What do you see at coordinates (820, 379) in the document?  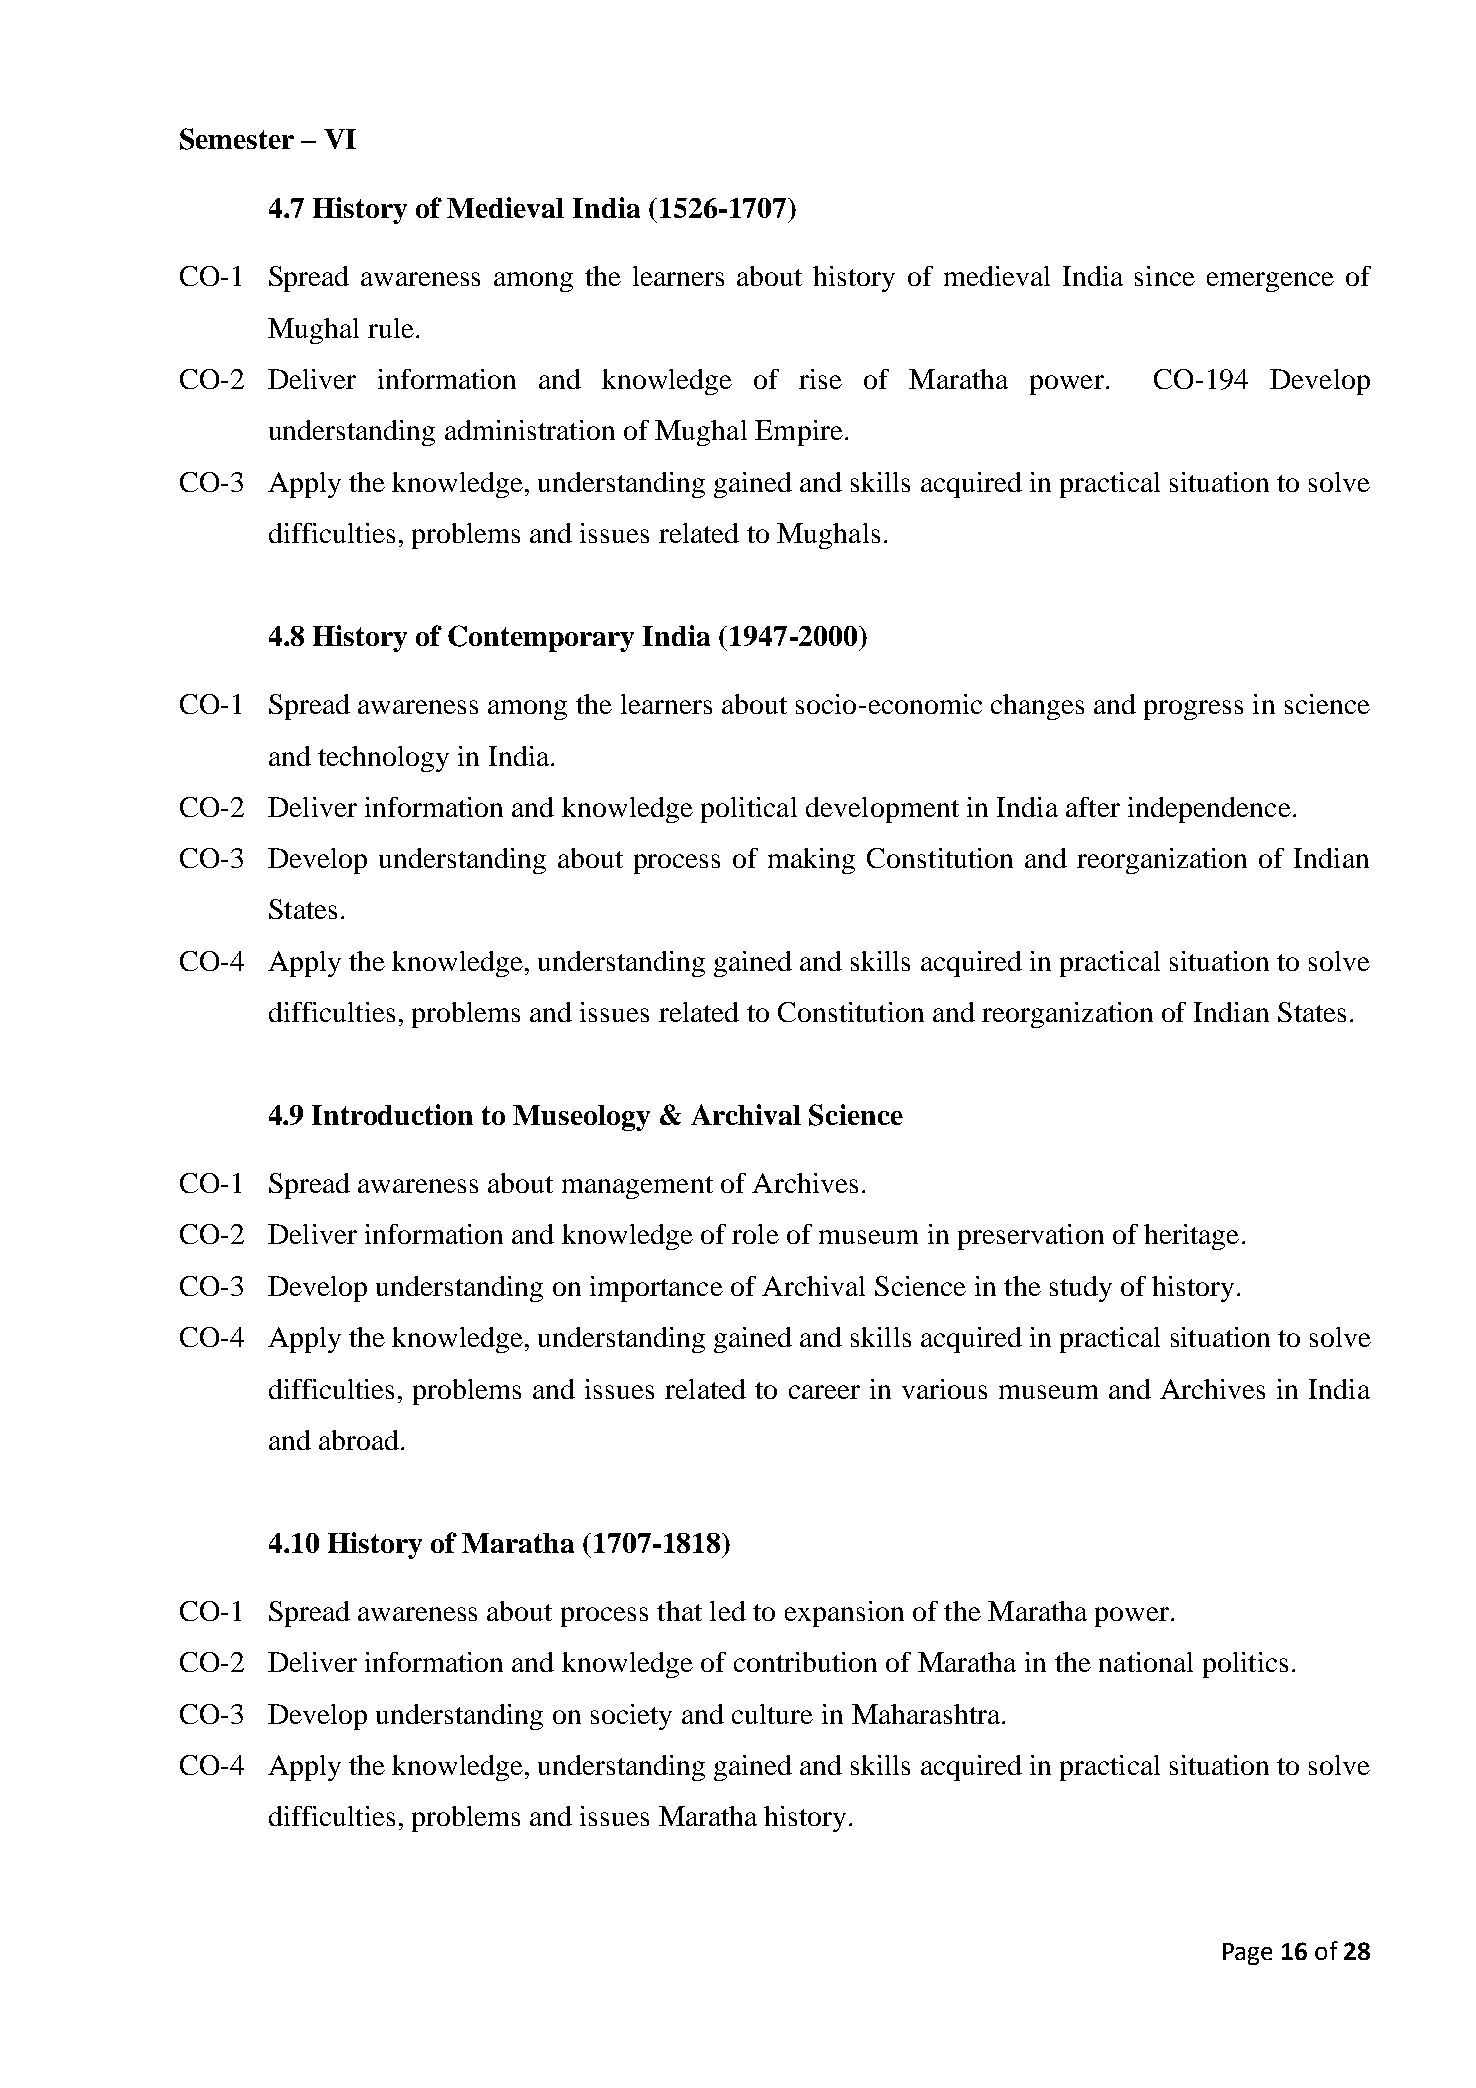 I see `rise` at bounding box center [820, 379].
